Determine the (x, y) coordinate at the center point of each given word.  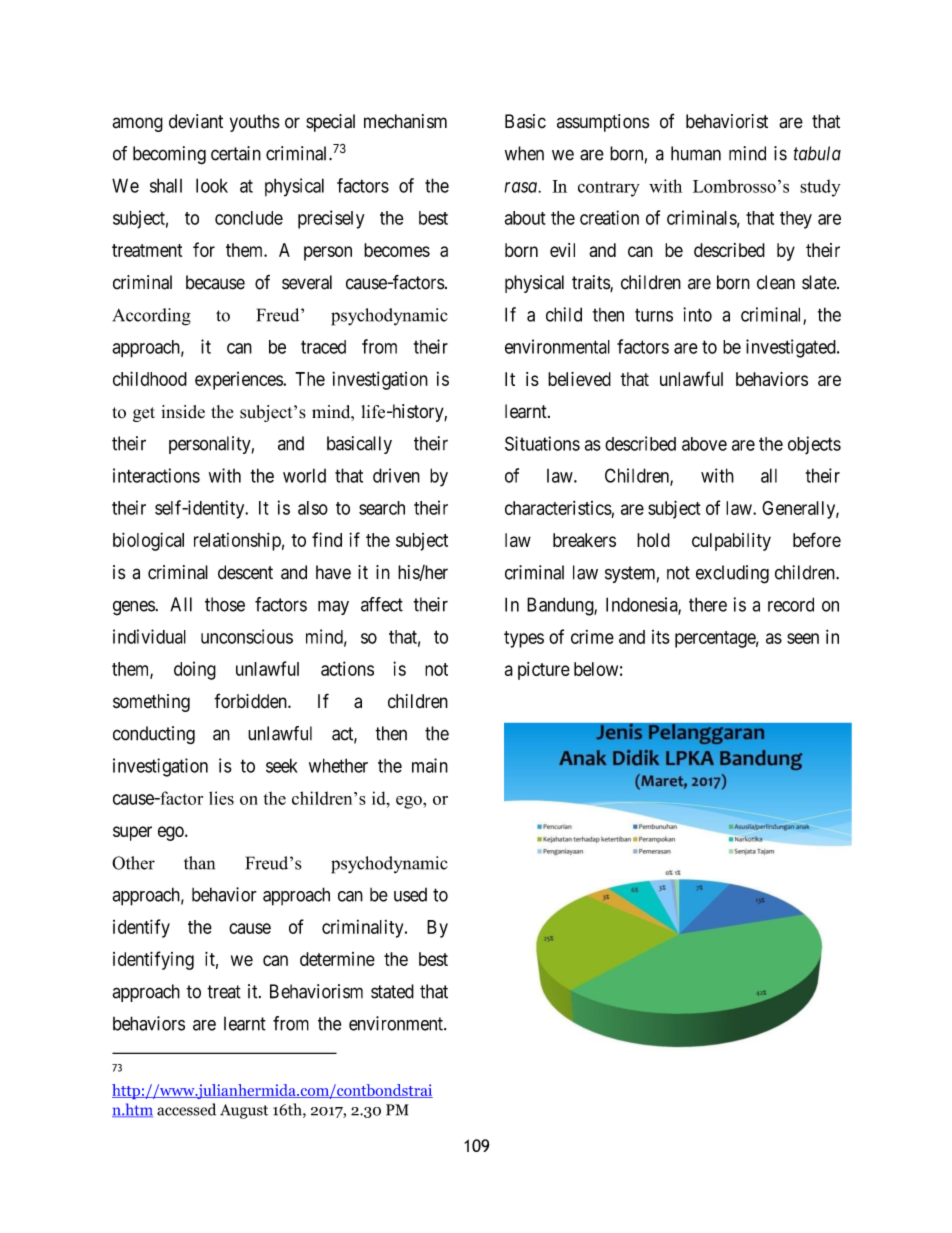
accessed (186, 1109)
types (524, 639)
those (225, 604)
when (524, 153)
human (696, 153)
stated (392, 991)
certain (236, 153)
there (708, 604)
